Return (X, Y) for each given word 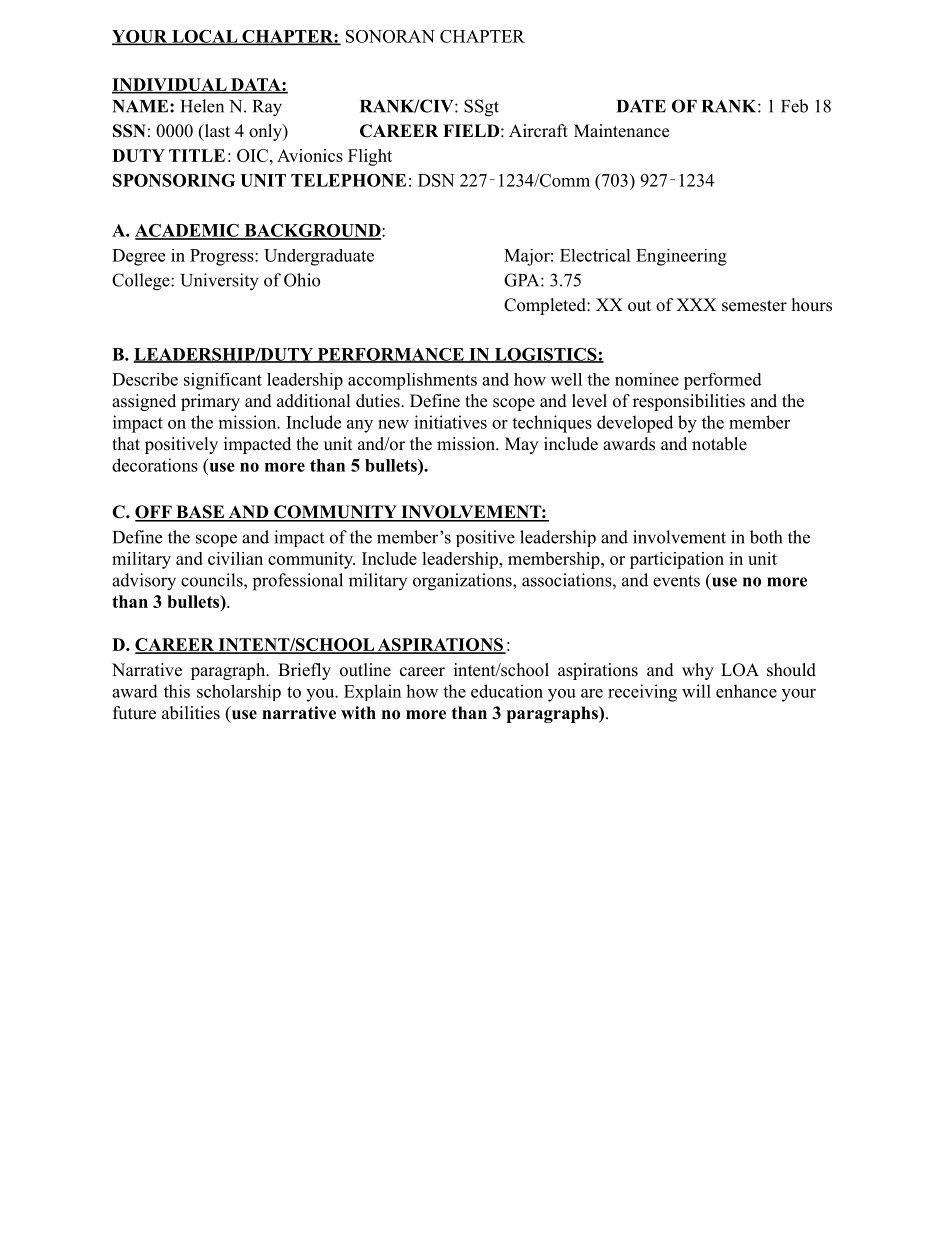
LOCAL (204, 37)
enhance (746, 691)
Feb (794, 106)
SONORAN (390, 36)
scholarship (239, 692)
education (507, 691)
